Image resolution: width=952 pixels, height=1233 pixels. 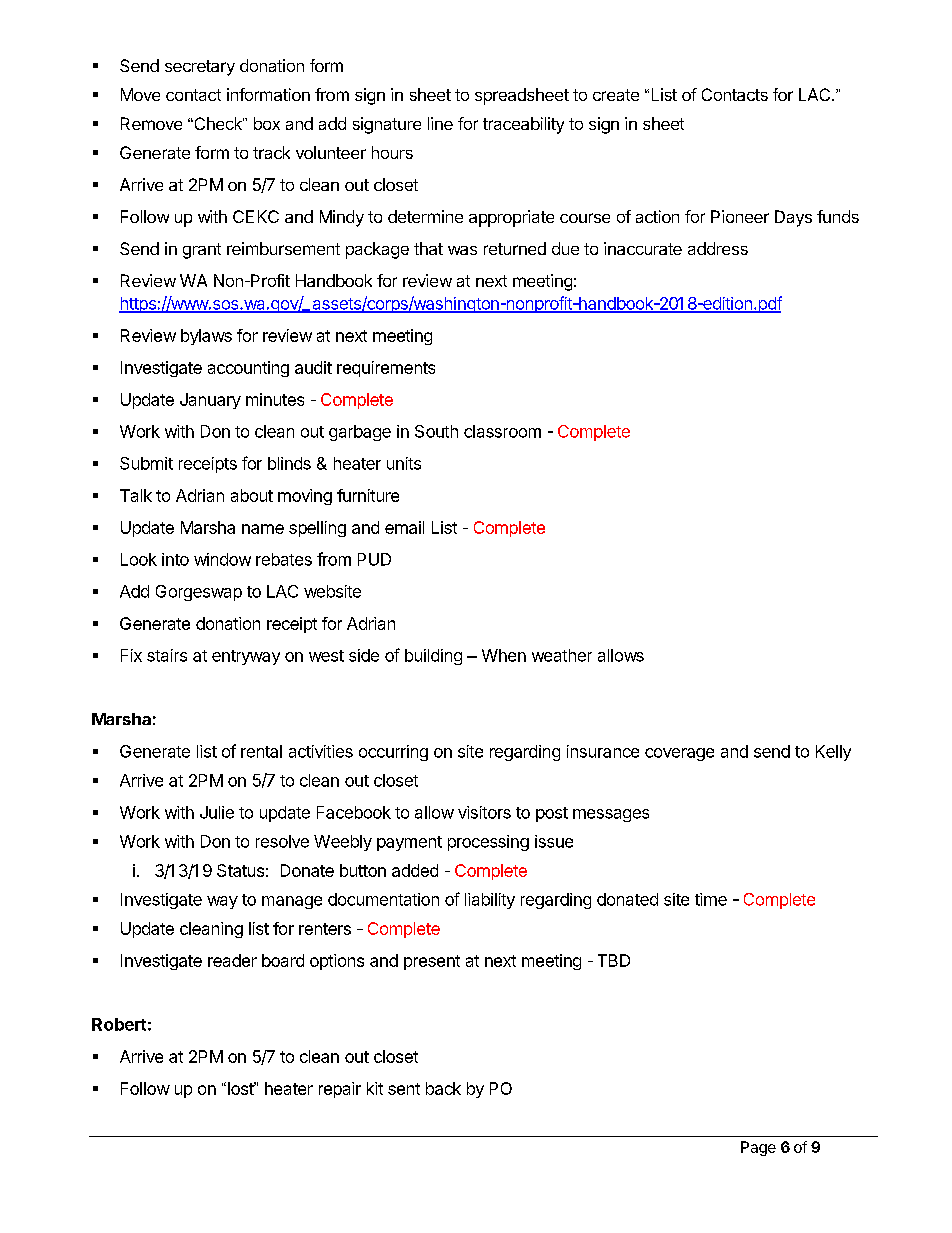 I want to click on secretary, so click(x=200, y=68).
